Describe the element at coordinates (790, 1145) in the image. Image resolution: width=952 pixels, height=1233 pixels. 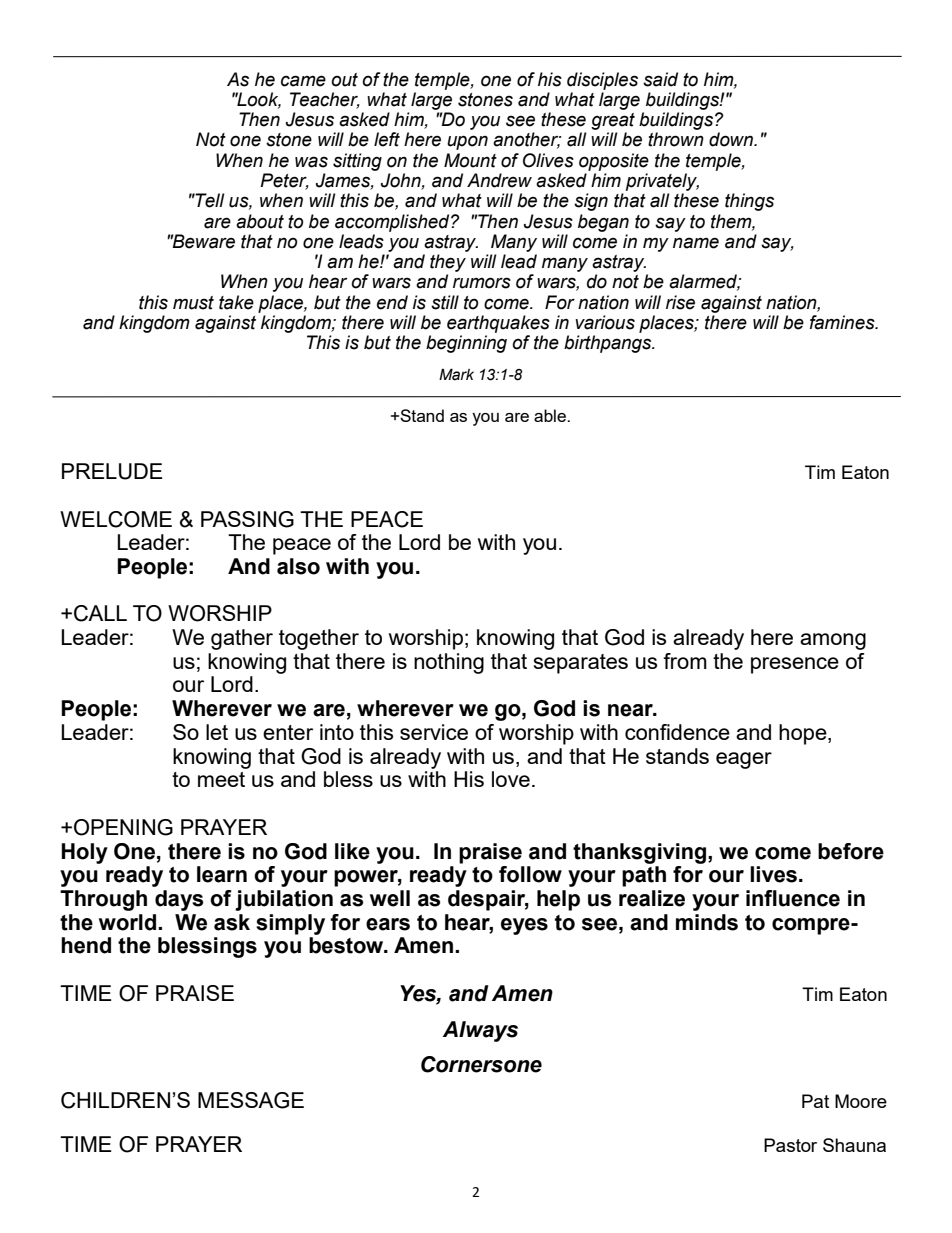
I see `Pastor` at that location.
